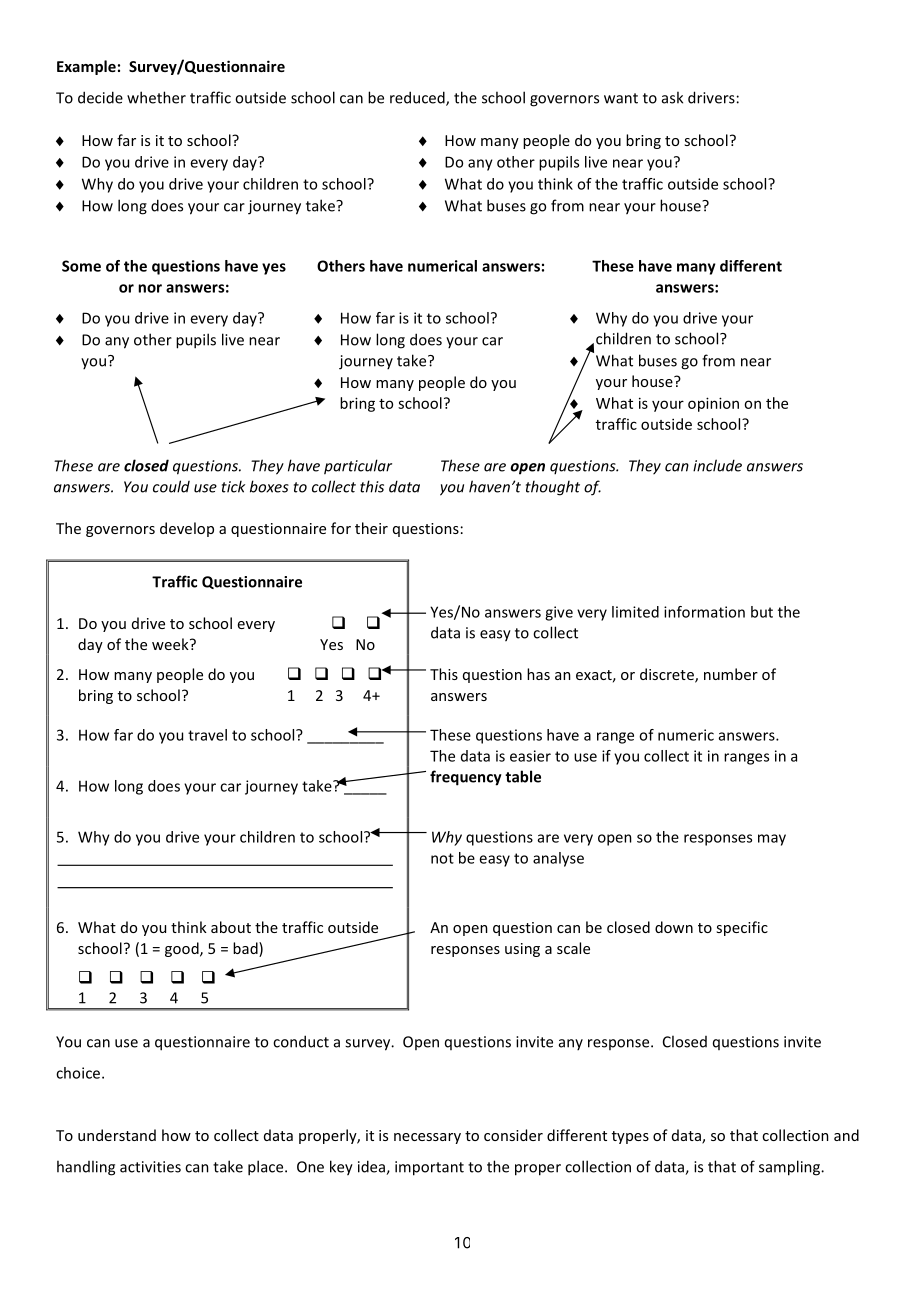 This document has height=1308, width=924. Describe the element at coordinates (559, 613) in the document. I see `give` at that location.
